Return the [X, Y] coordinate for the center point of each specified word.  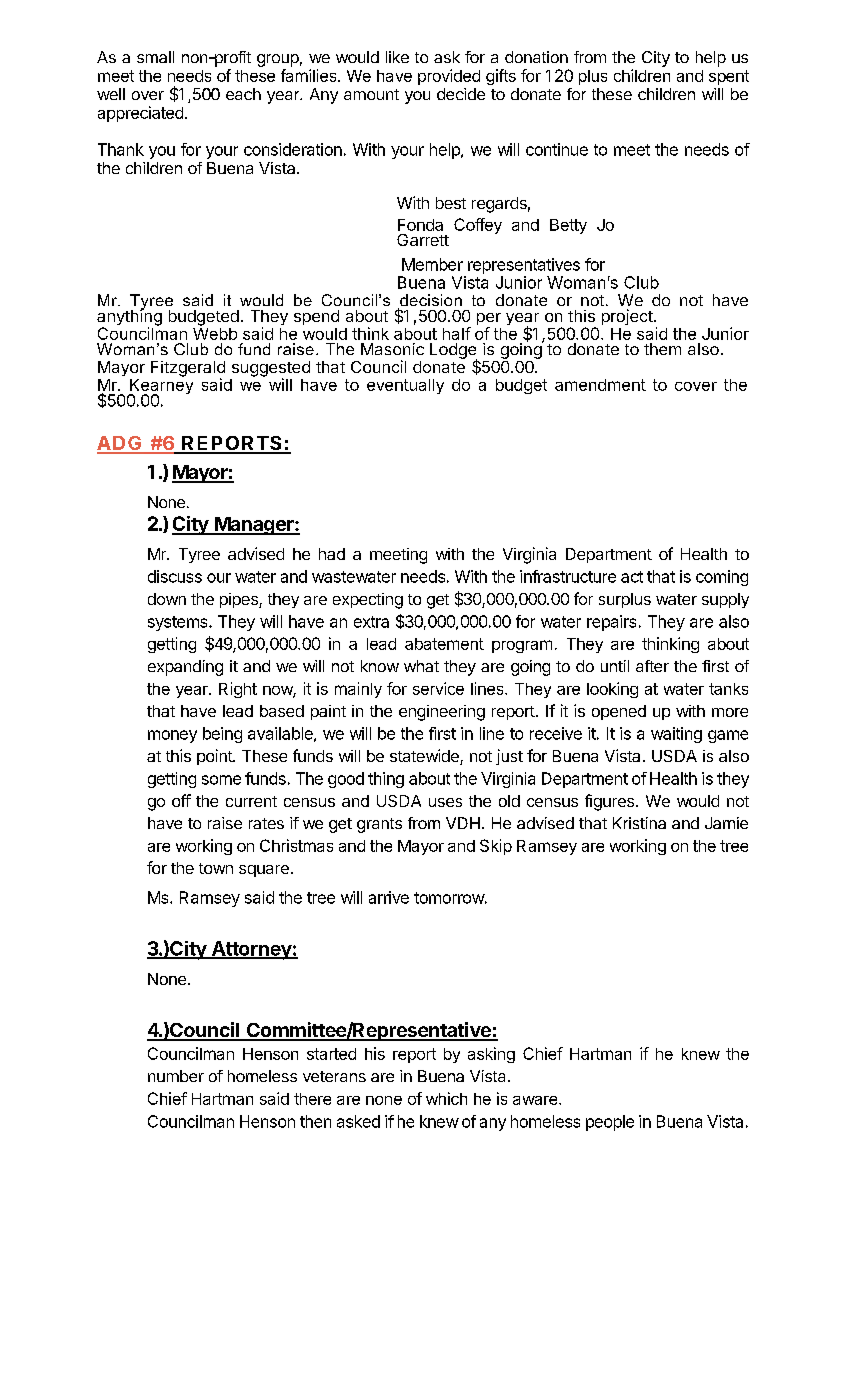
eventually [405, 386]
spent [729, 77]
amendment [600, 385]
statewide [425, 757]
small [155, 57]
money [172, 736]
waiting [676, 735]
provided [449, 77]
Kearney [160, 386]
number [176, 1076]
